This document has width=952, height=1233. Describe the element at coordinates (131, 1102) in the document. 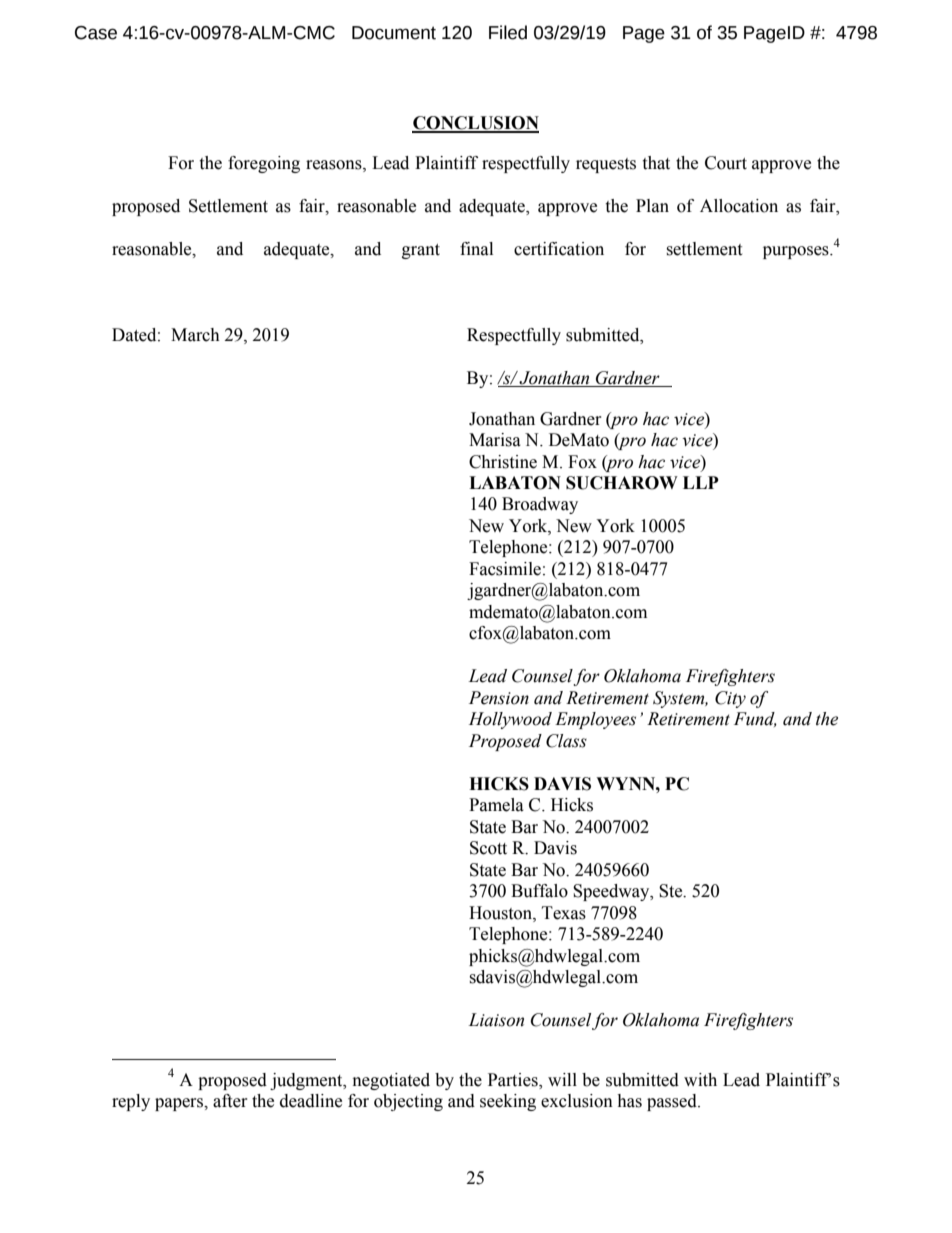

I see `reply` at that location.
